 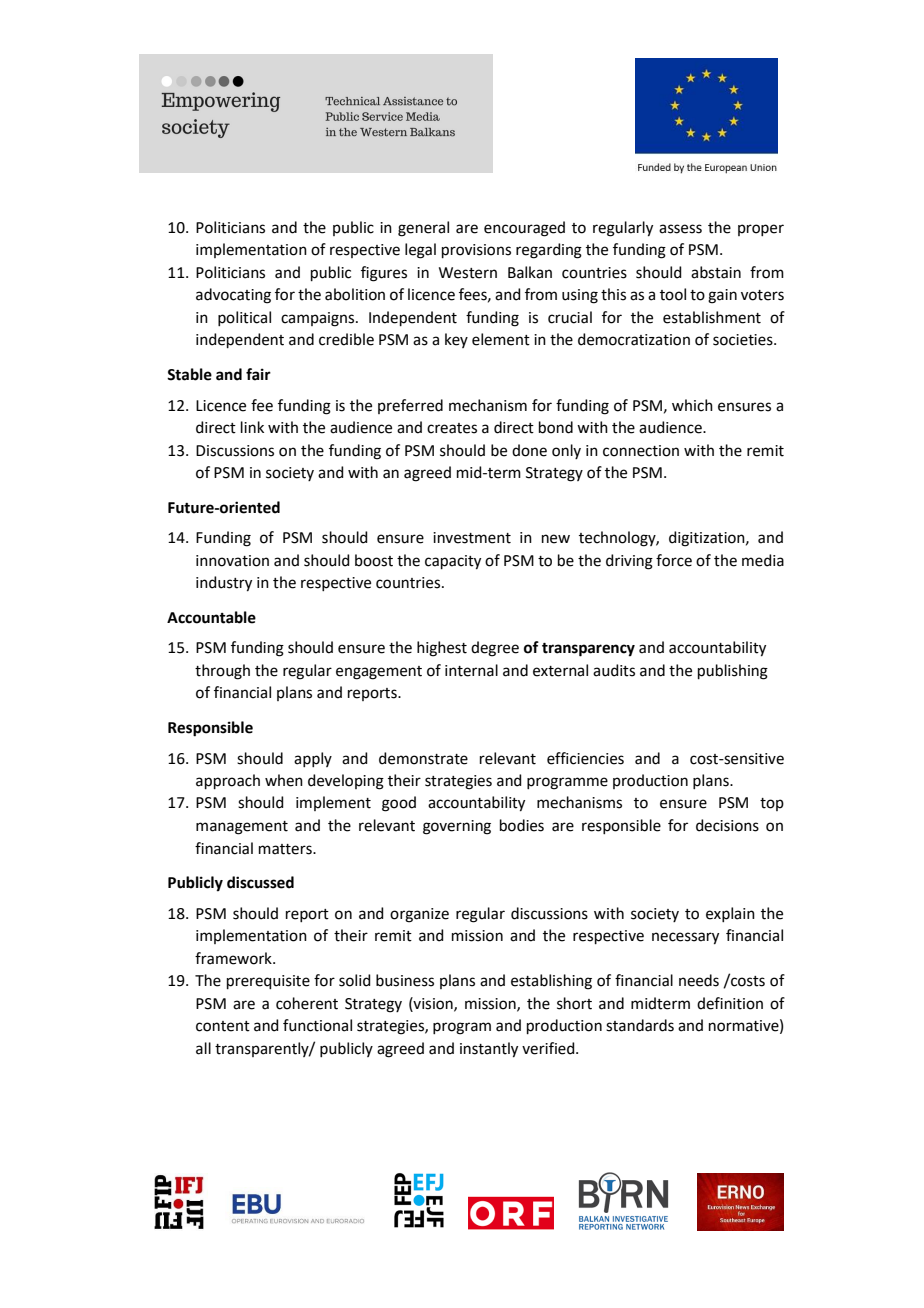 I want to click on Accountable, so click(x=211, y=617).
